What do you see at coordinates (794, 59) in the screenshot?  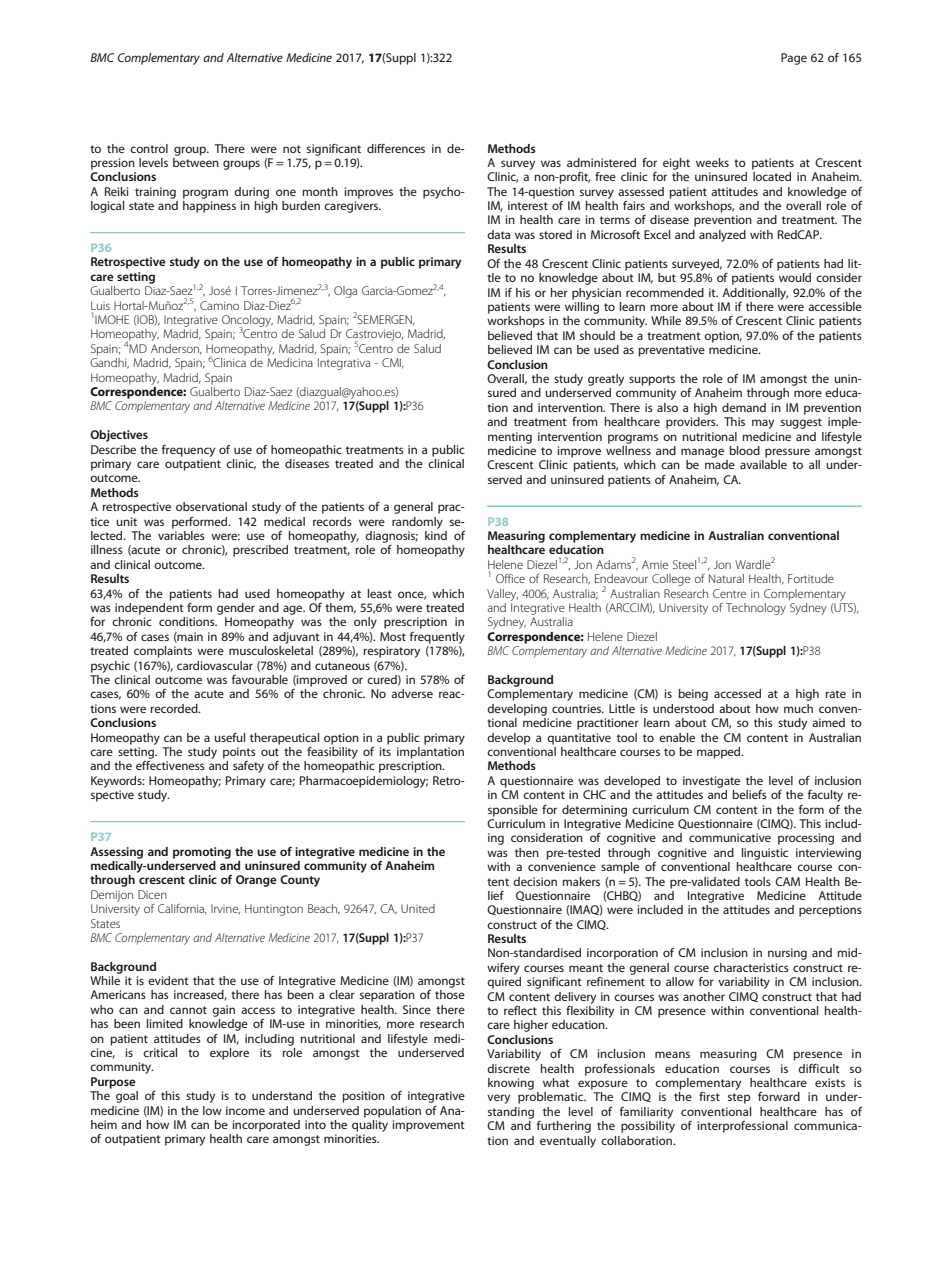 I see `Page` at bounding box center [794, 59].
